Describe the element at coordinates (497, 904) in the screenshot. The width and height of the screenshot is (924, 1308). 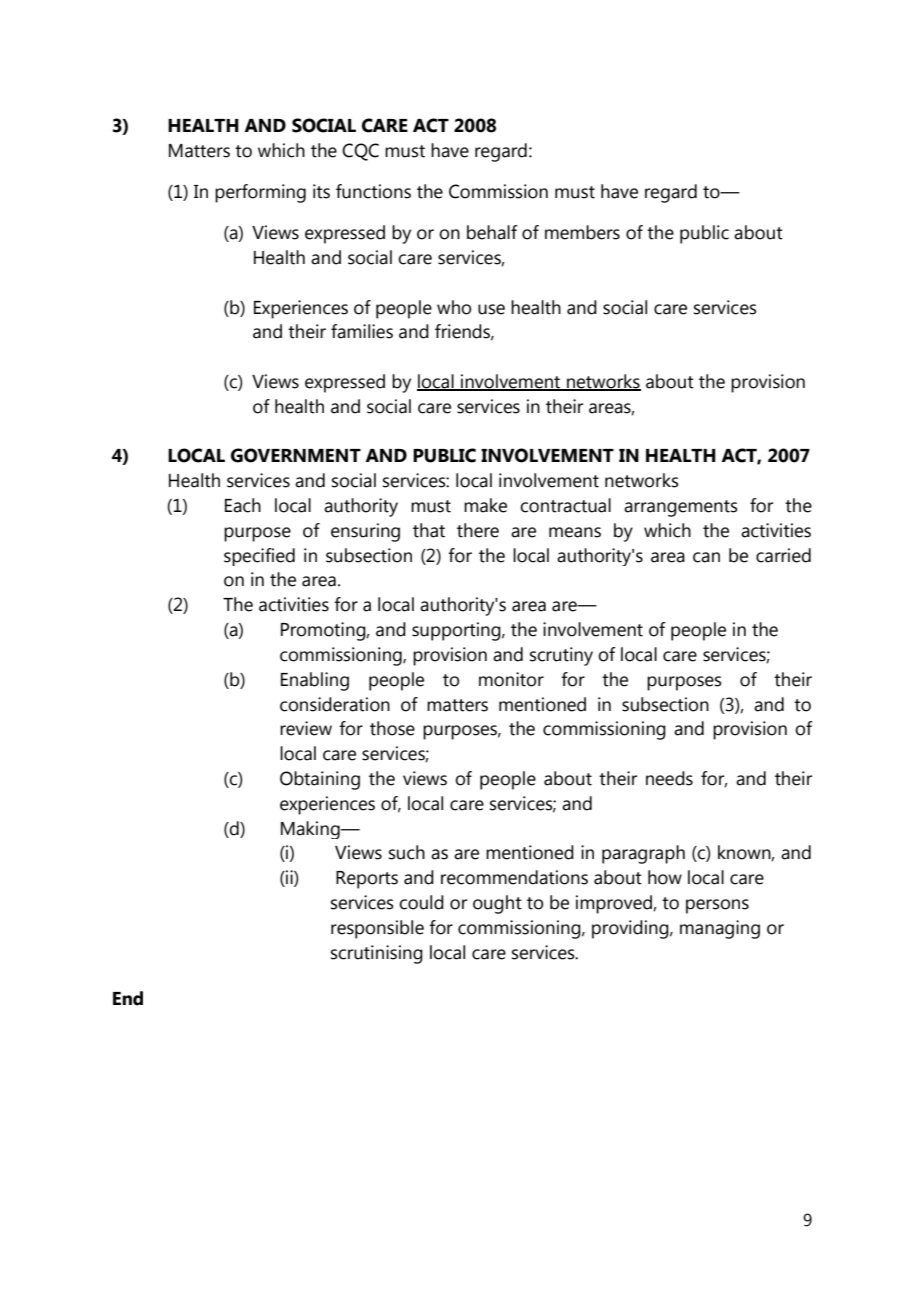
I see `ought` at that location.
